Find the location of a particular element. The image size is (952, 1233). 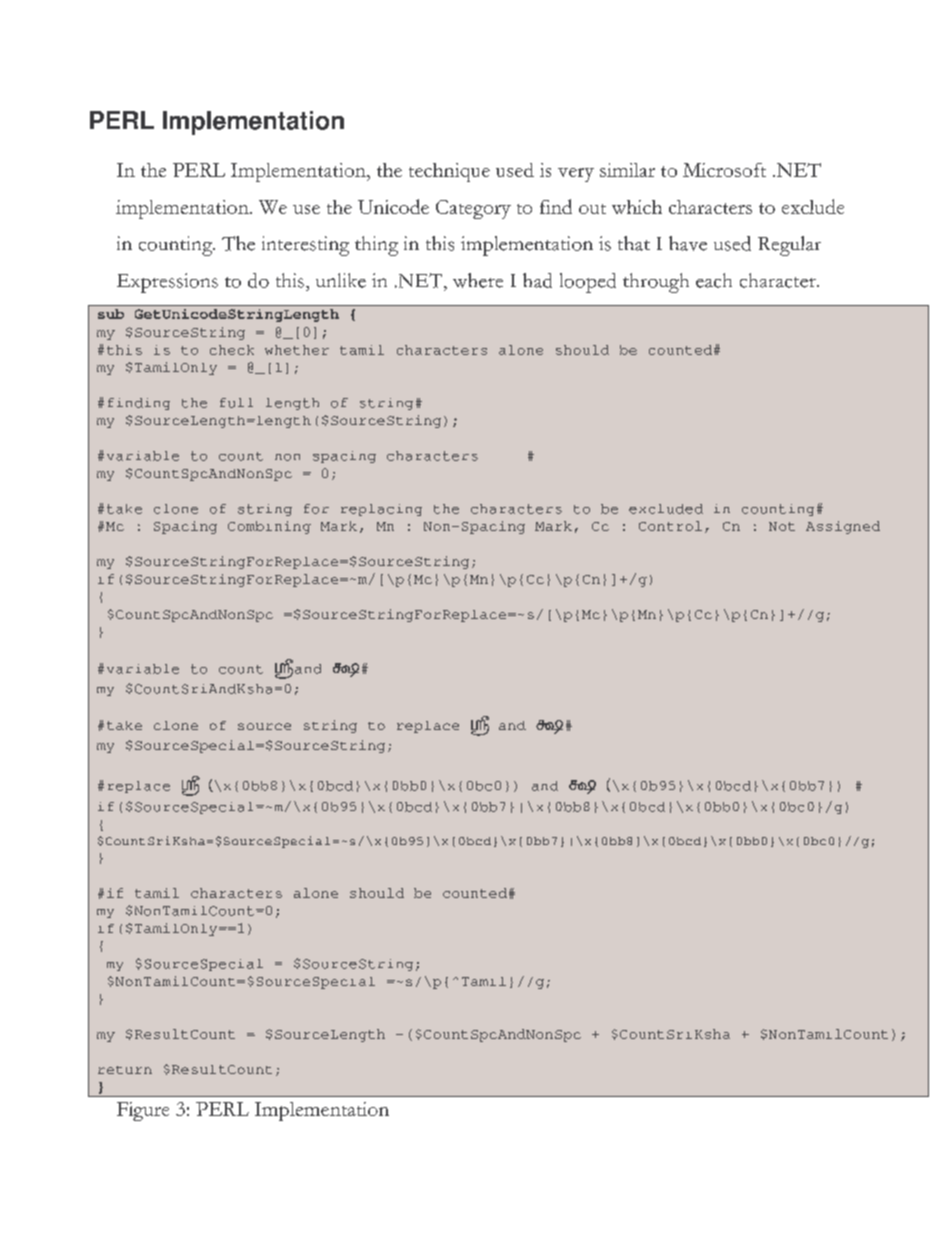

this is located at coordinates (124, 350).
